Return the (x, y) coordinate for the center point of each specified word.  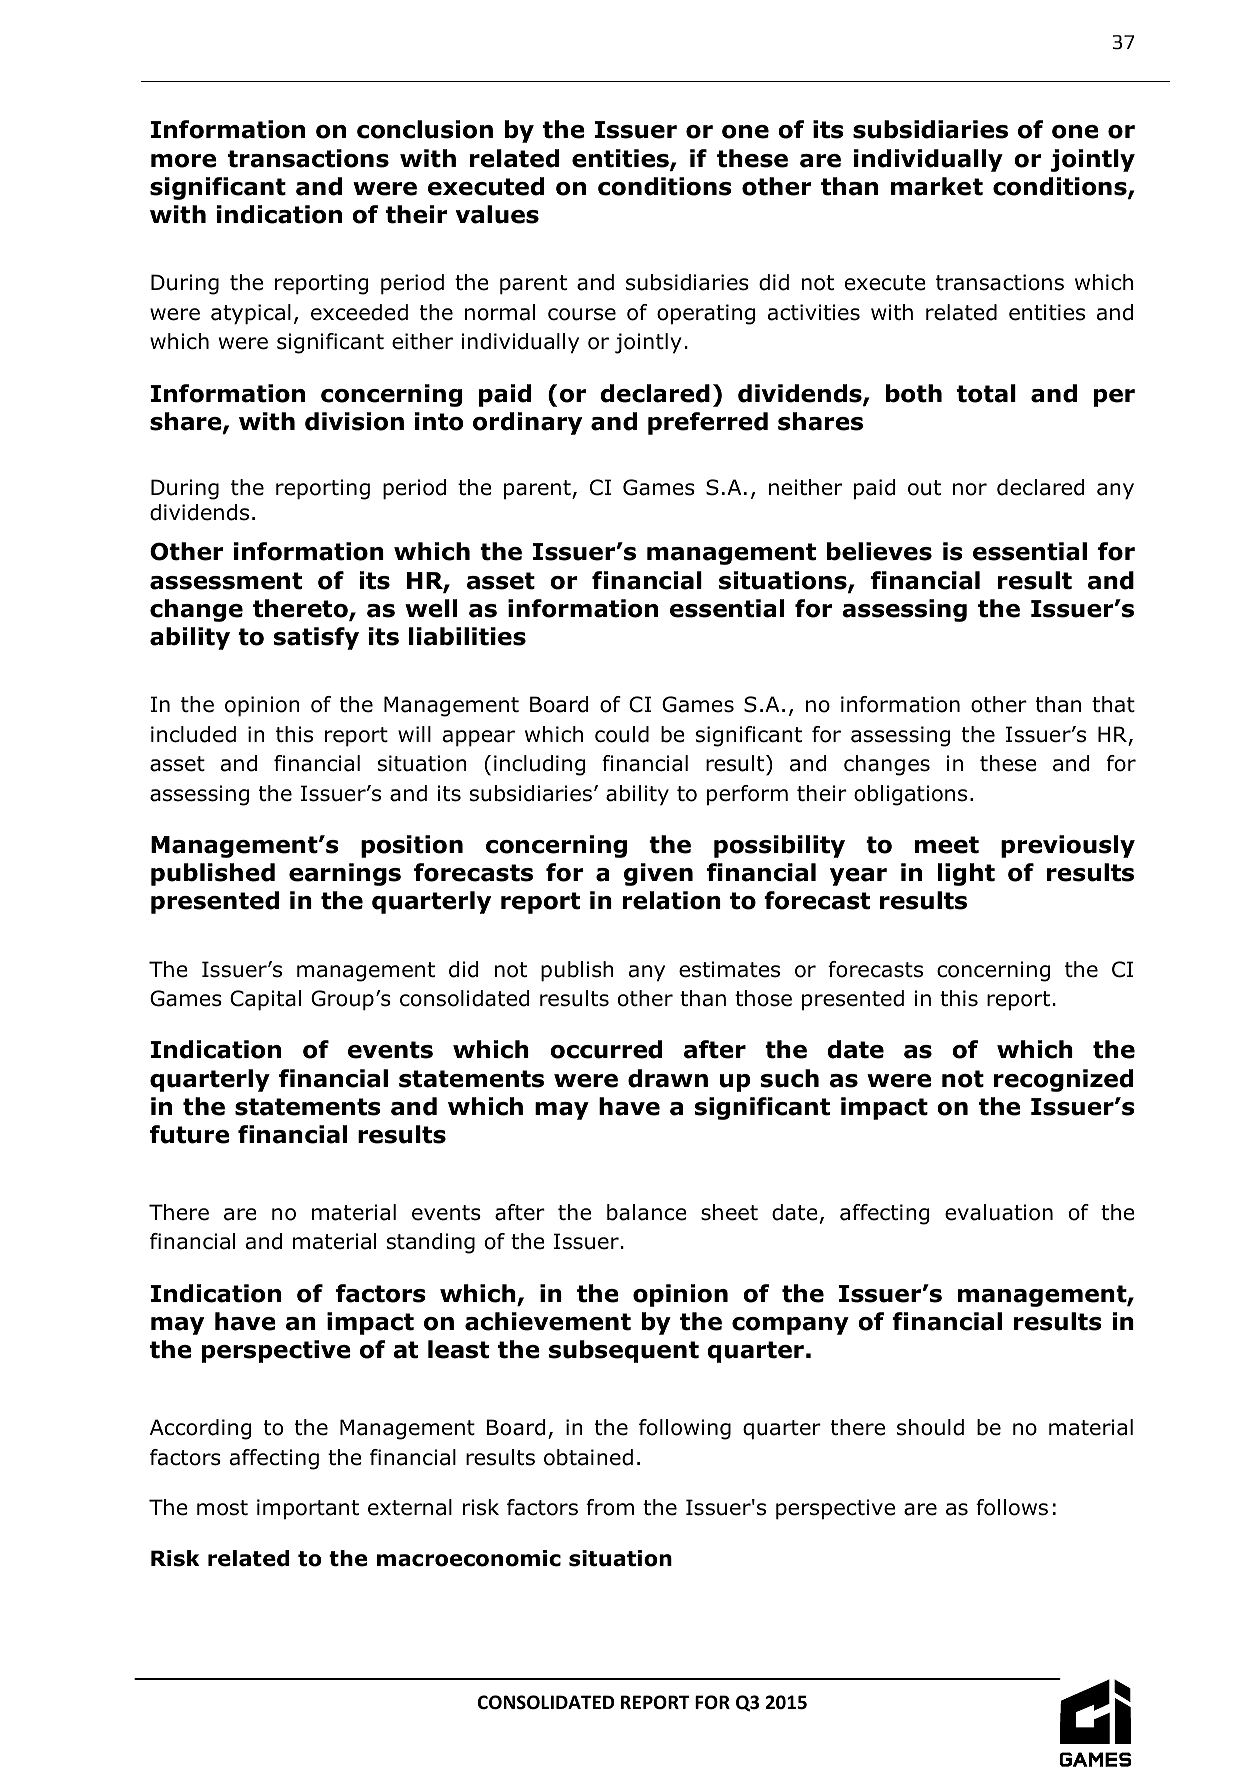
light (966, 874)
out (924, 488)
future (189, 1134)
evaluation (999, 1212)
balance (647, 1212)
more (183, 161)
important (308, 1509)
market (937, 186)
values (497, 214)
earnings (345, 874)
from (610, 1507)
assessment (226, 581)
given (658, 874)
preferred (708, 423)
